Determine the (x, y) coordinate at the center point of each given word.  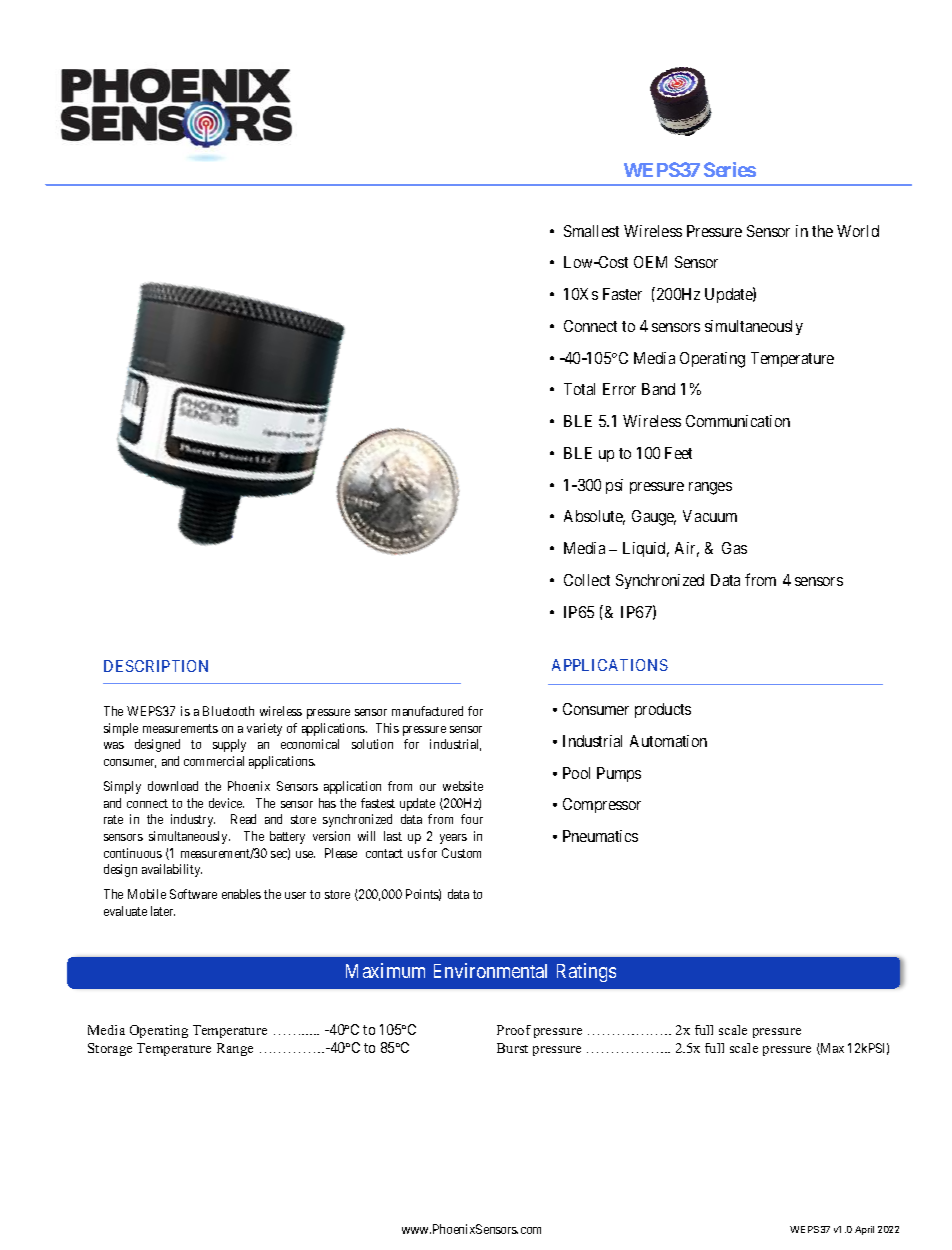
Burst (512, 1048)
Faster (622, 294)
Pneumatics (600, 836)
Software (193, 894)
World (858, 231)
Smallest (591, 231)
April (864, 1230)
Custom (461, 853)
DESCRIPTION (156, 666)
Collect (587, 580)
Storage (110, 1049)
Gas (734, 548)
